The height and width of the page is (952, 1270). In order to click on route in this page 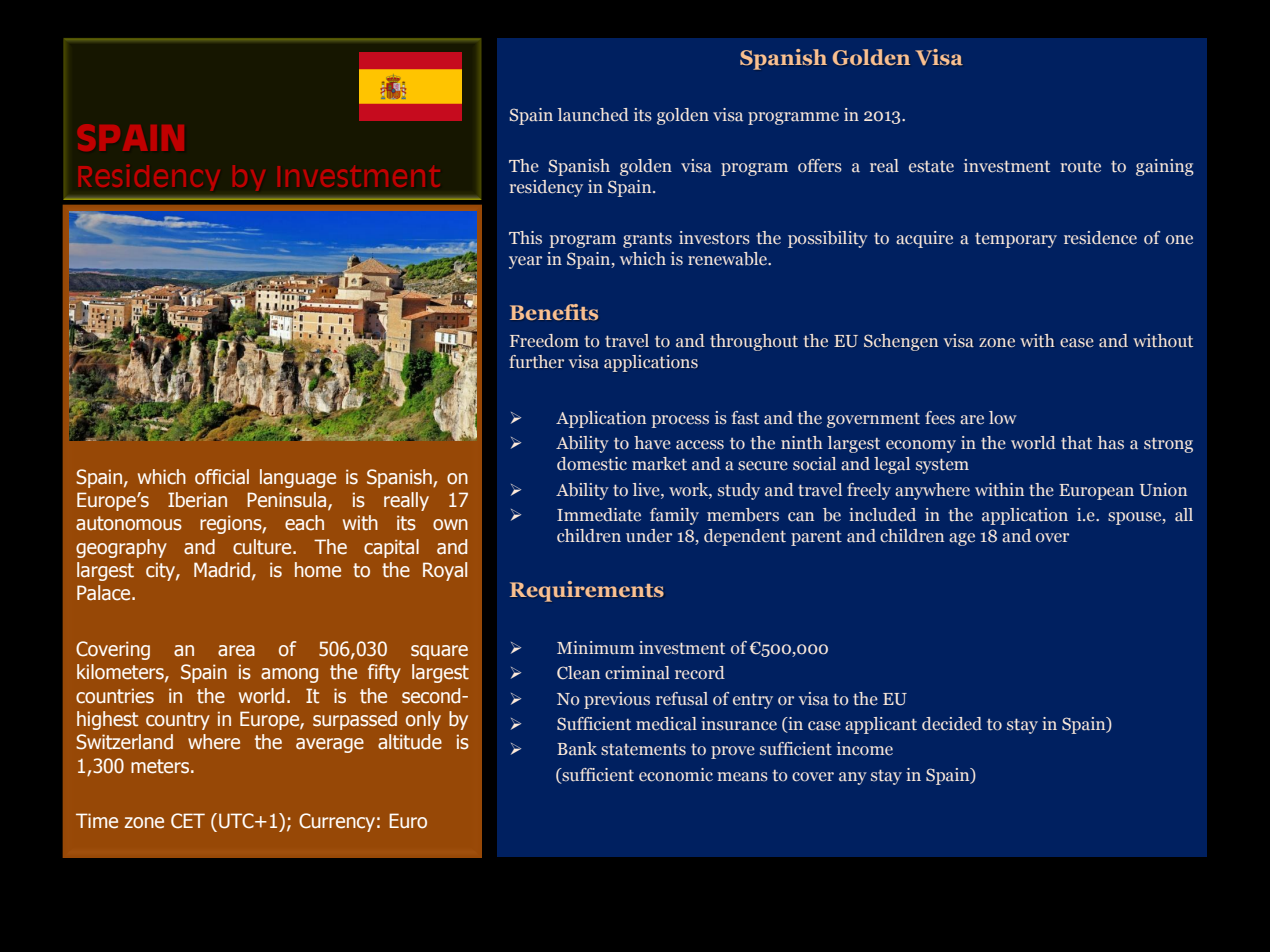, I will do `click(1080, 166)`.
